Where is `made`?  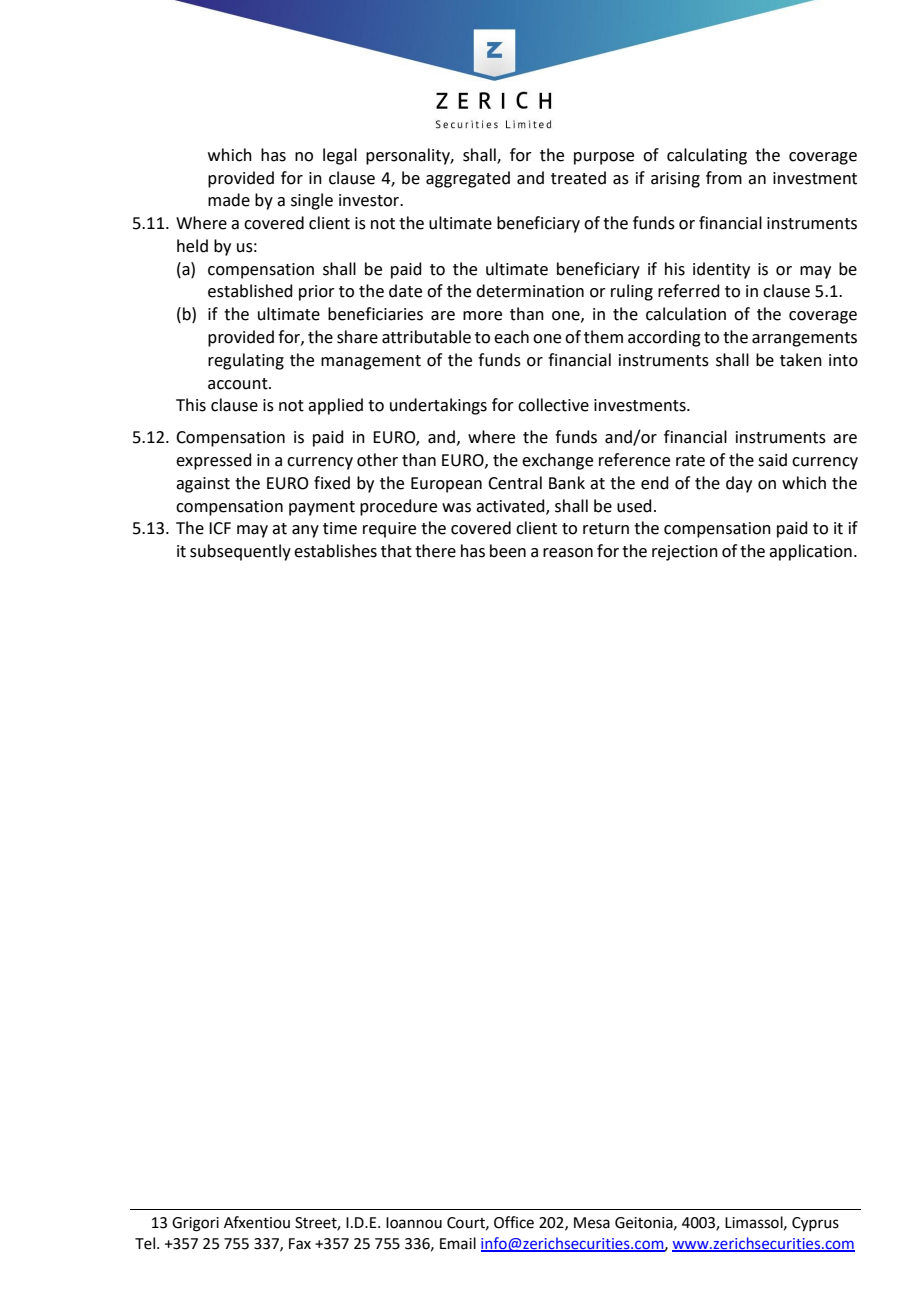
made is located at coordinates (229, 200).
